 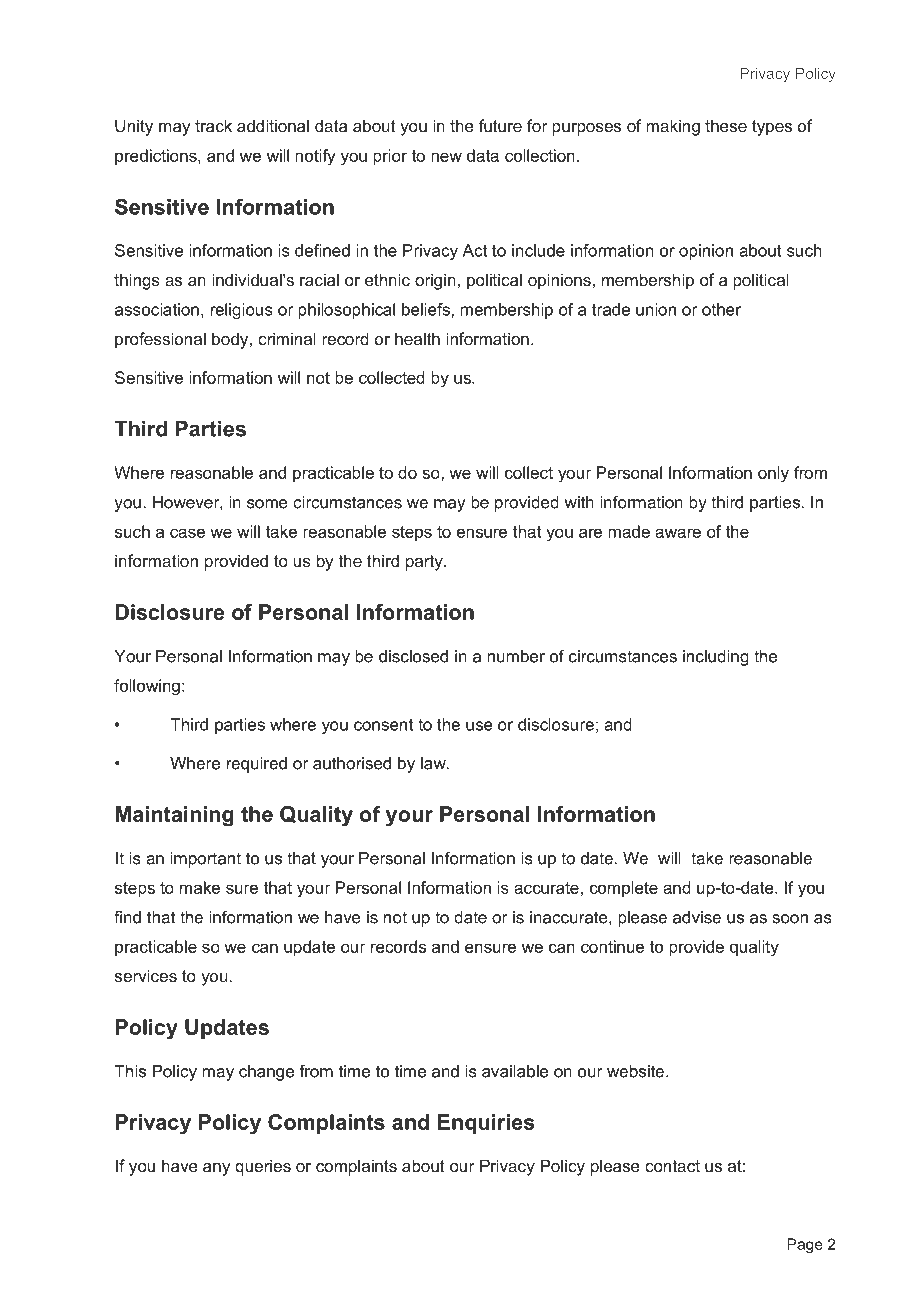 What do you see at coordinates (187, 533) in the page?
I see `case` at bounding box center [187, 533].
